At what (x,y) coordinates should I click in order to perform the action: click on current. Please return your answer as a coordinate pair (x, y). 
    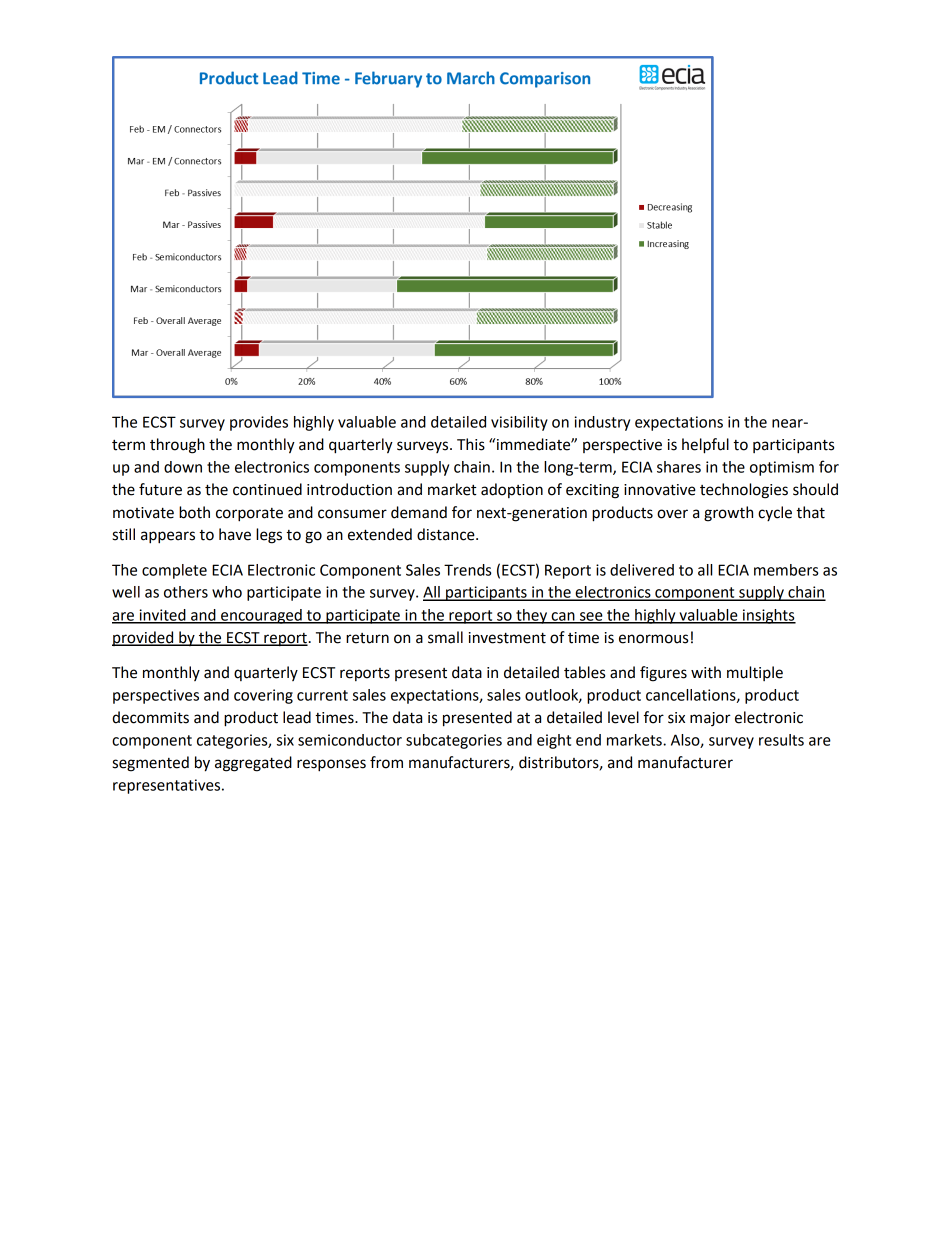
    Looking at the image, I should click on (322, 695).
